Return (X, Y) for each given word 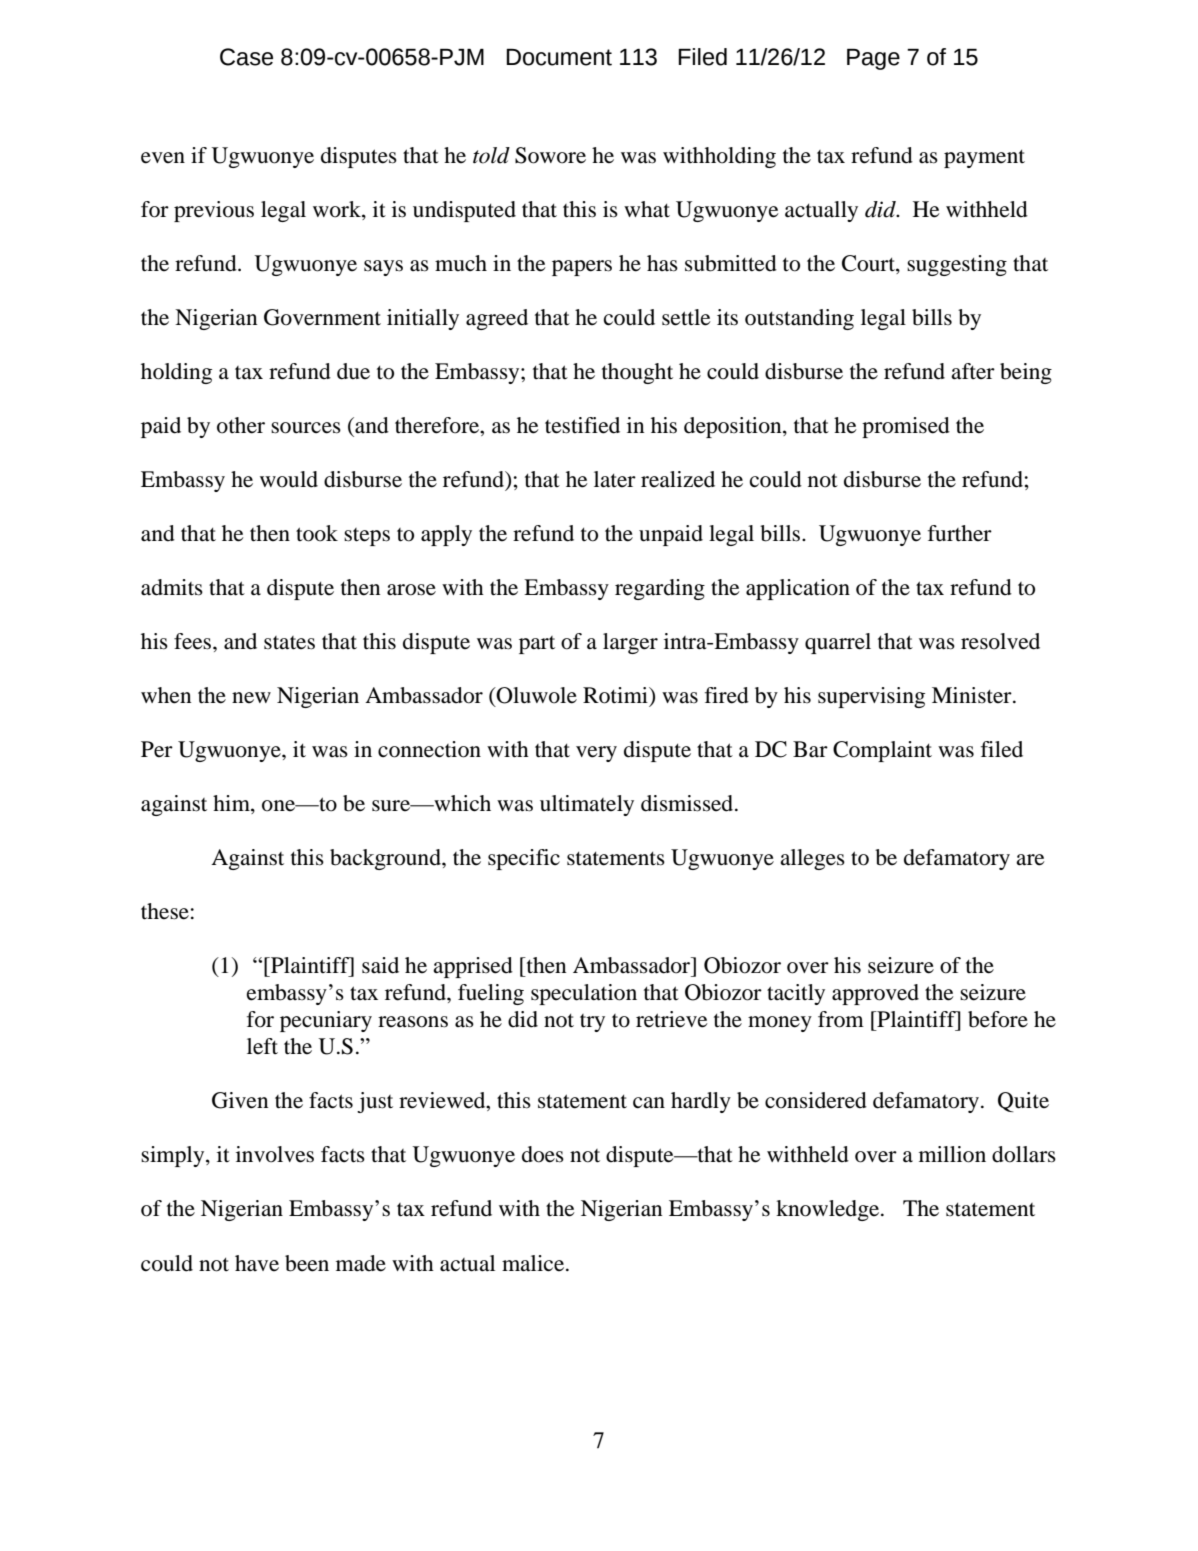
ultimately (587, 805)
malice (534, 1263)
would (289, 479)
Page (873, 59)
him (232, 804)
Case (246, 57)
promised (906, 427)
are (1030, 860)
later (615, 479)
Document (559, 57)
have (257, 1263)
